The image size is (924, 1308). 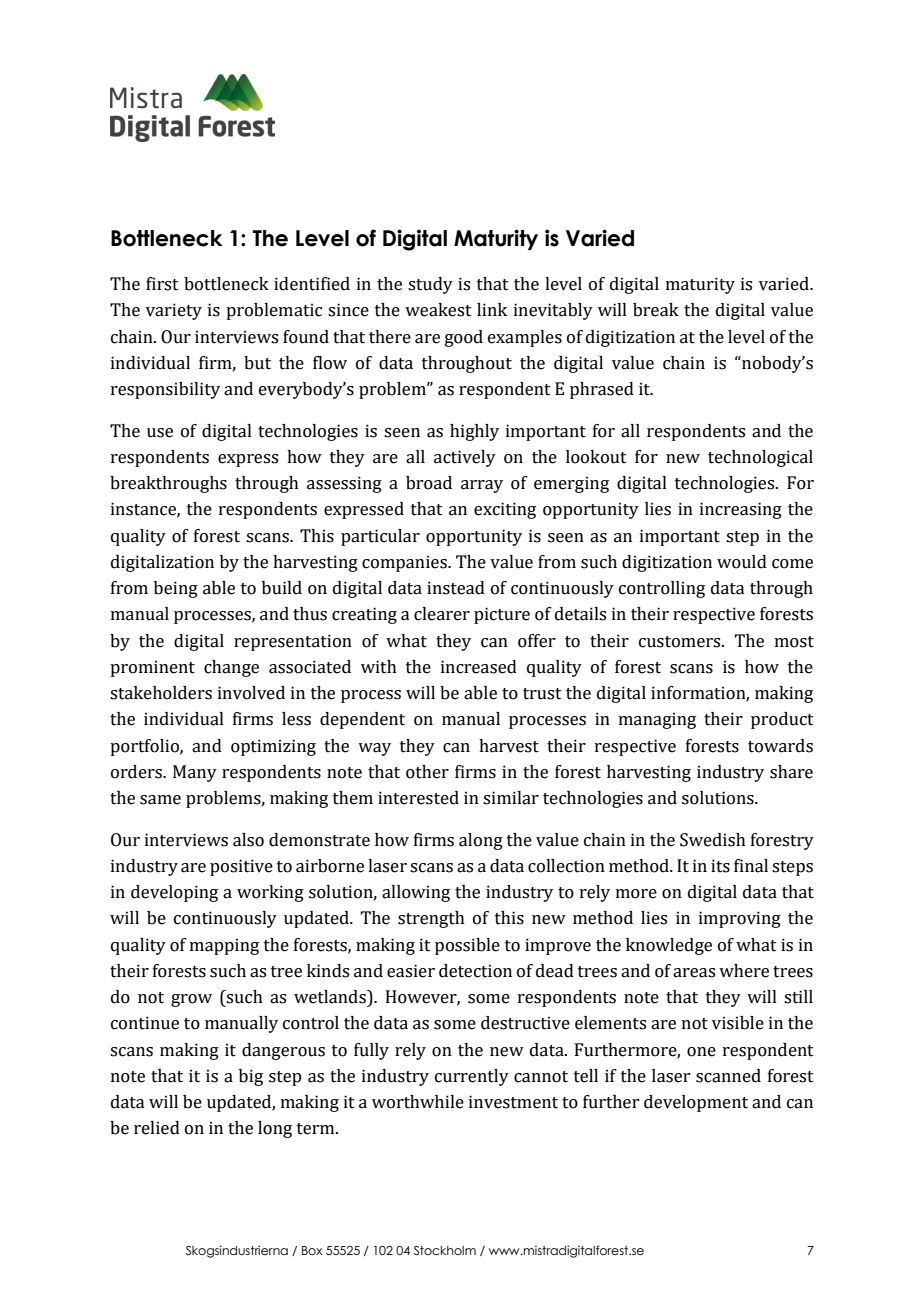 I want to click on link, so click(x=492, y=309).
